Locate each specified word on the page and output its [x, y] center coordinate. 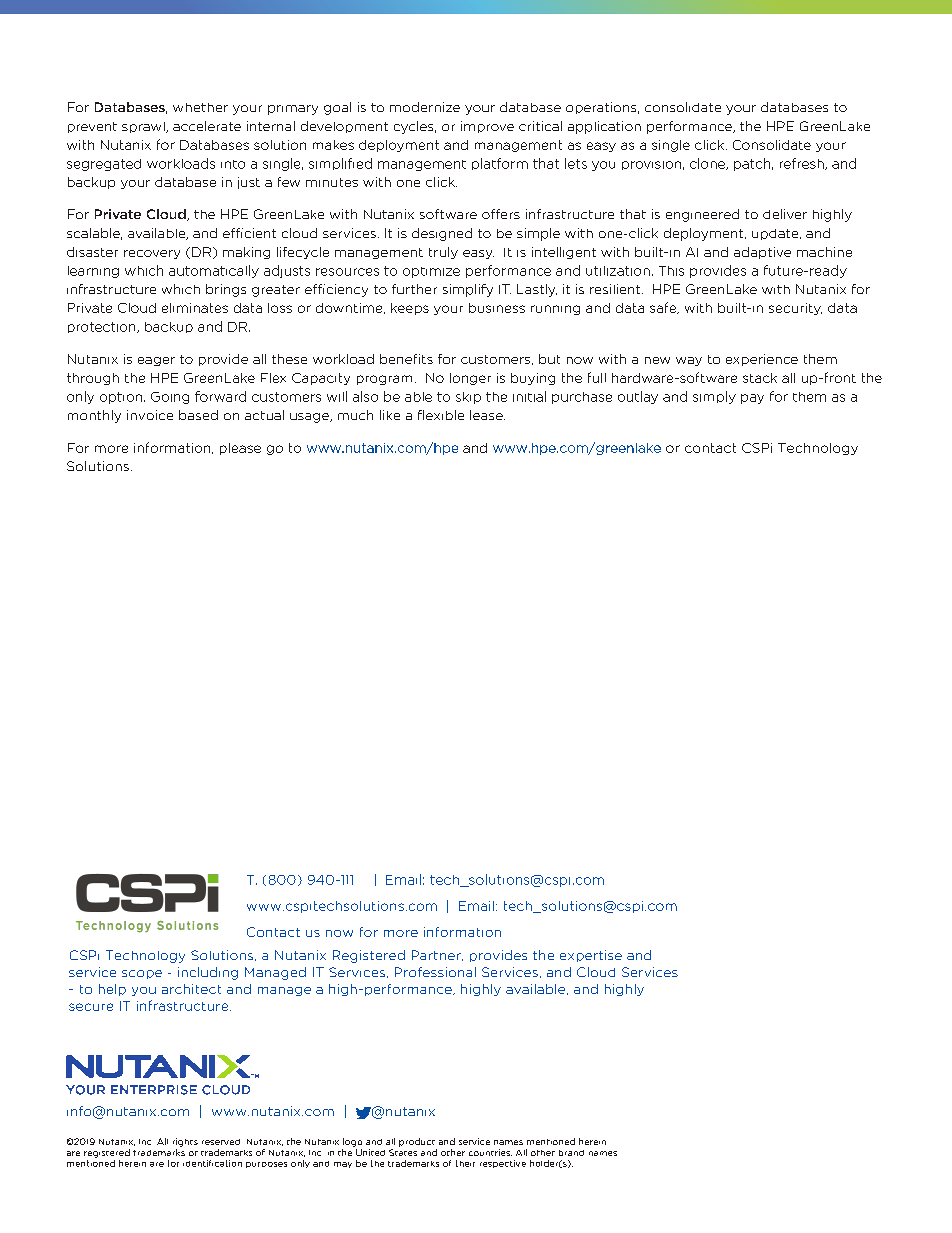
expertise [591, 956]
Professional [435, 972]
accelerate [207, 126]
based [198, 415]
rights [185, 1142]
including [208, 973]
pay [752, 399]
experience [762, 360]
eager [156, 361]
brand [571, 1153]
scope [142, 974]
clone [709, 164]
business [497, 308]
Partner [437, 955]
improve [487, 127]
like [390, 415]
